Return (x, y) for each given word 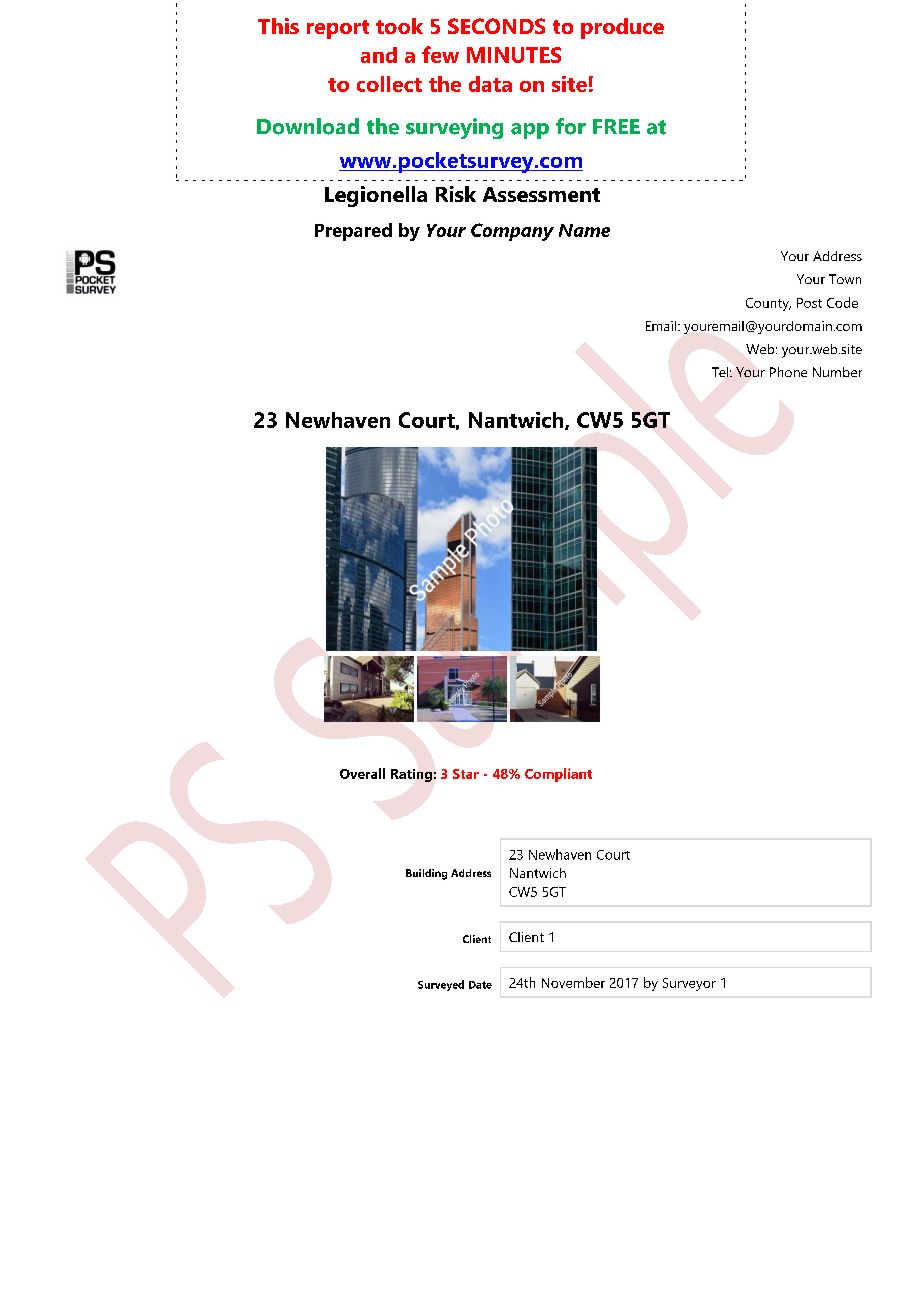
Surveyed (441, 985)
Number (837, 372)
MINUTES (514, 55)
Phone (788, 372)
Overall (362, 773)
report (338, 29)
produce (622, 28)
